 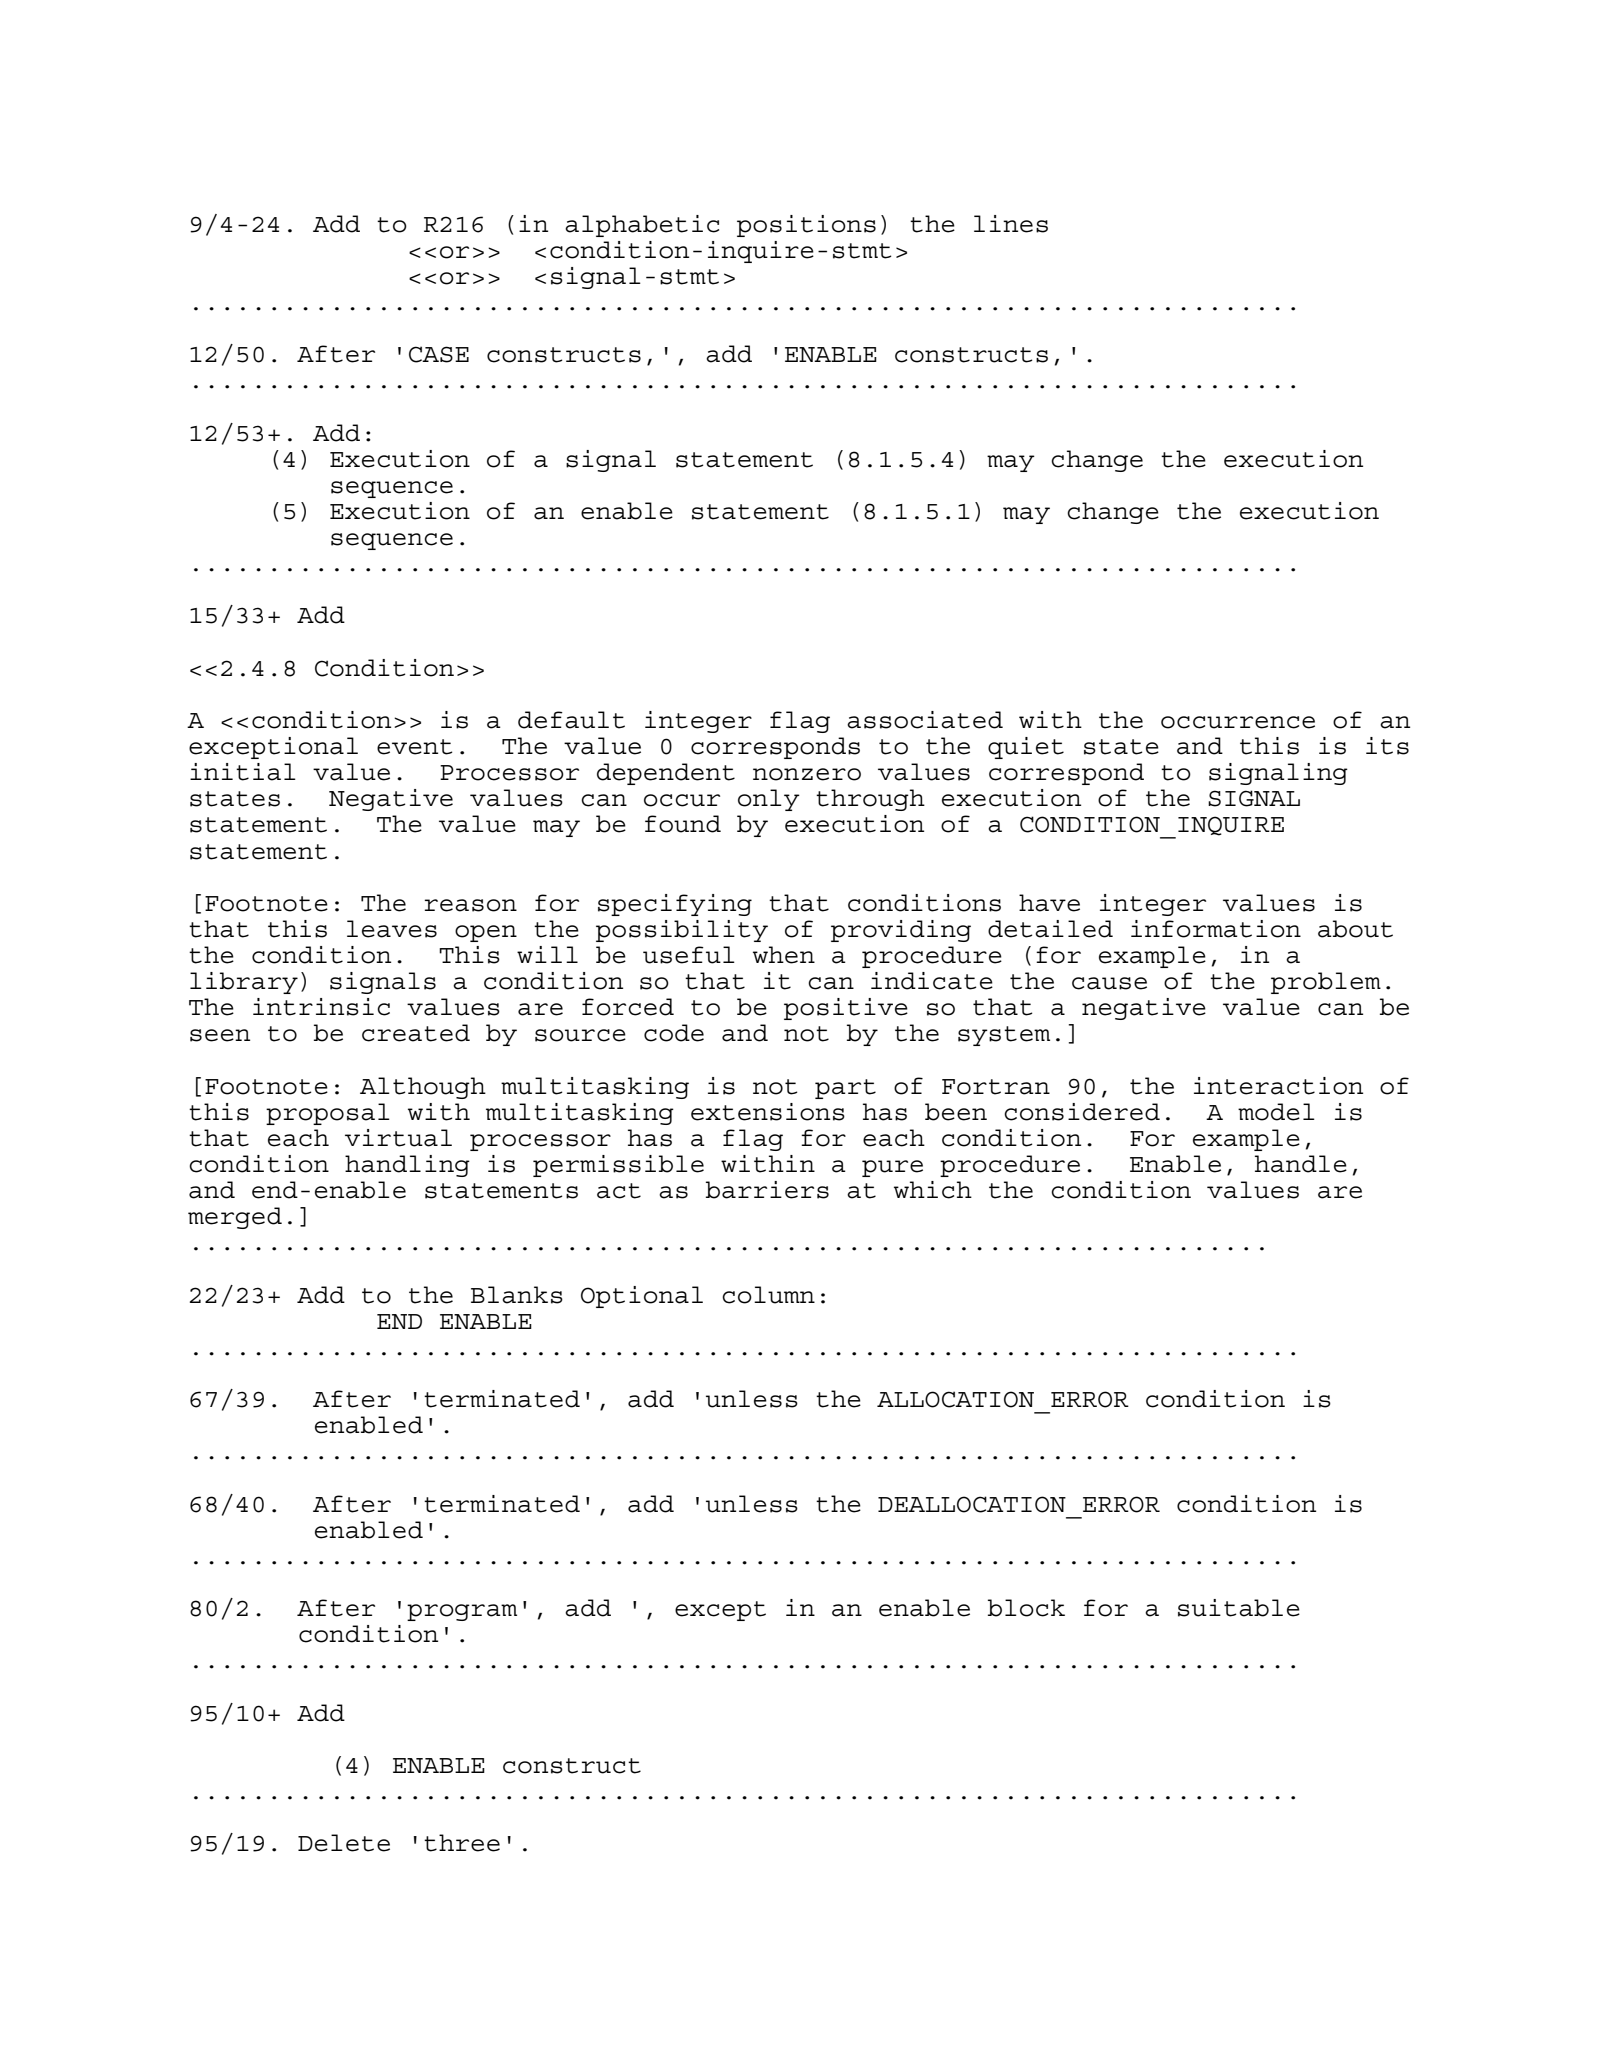 What do you see at coordinates (1278, 1086) in the document?
I see `interaction` at bounding box center [1278, 1086].
